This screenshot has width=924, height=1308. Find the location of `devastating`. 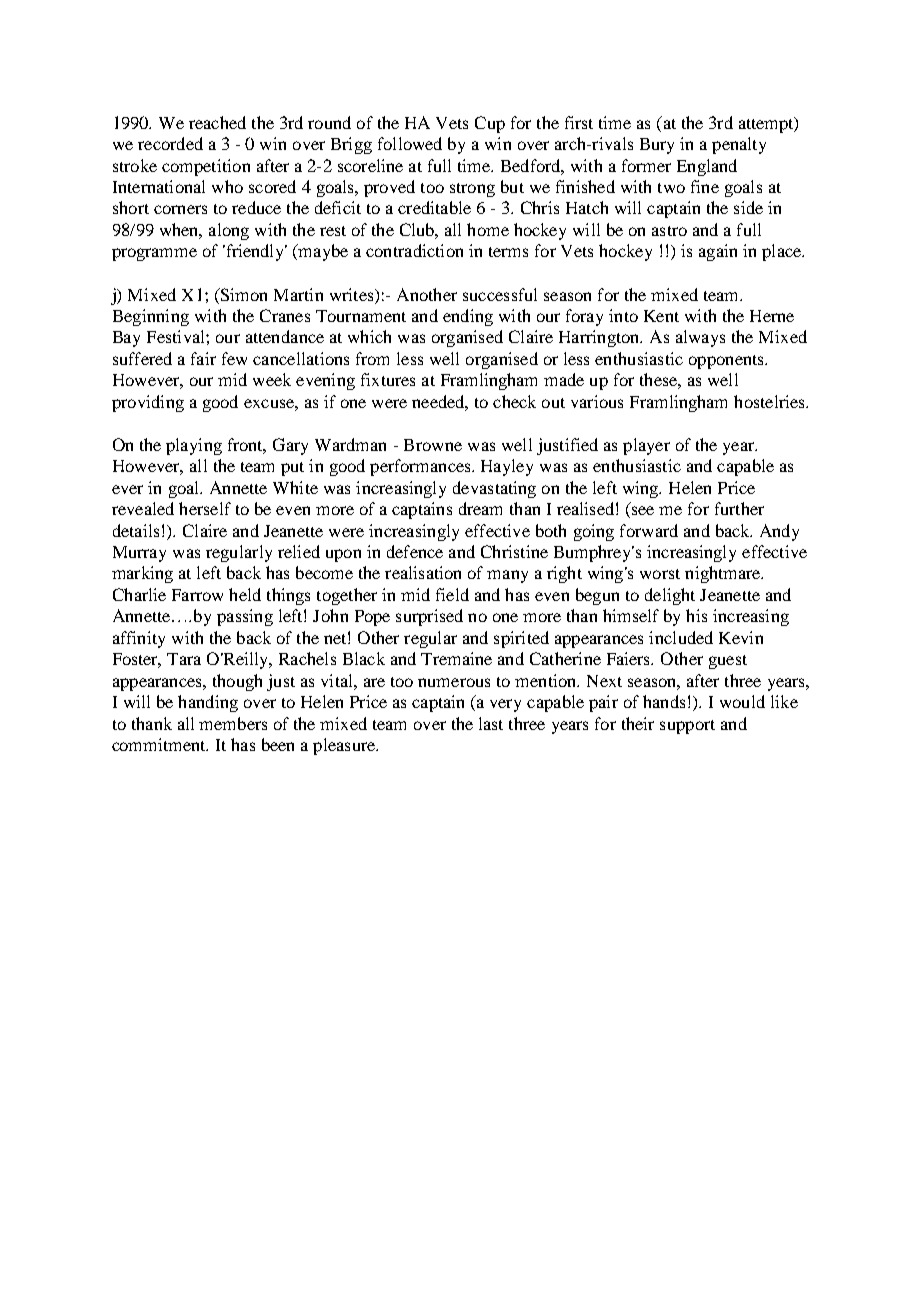

devastating is located at coordinates (494, 489).
